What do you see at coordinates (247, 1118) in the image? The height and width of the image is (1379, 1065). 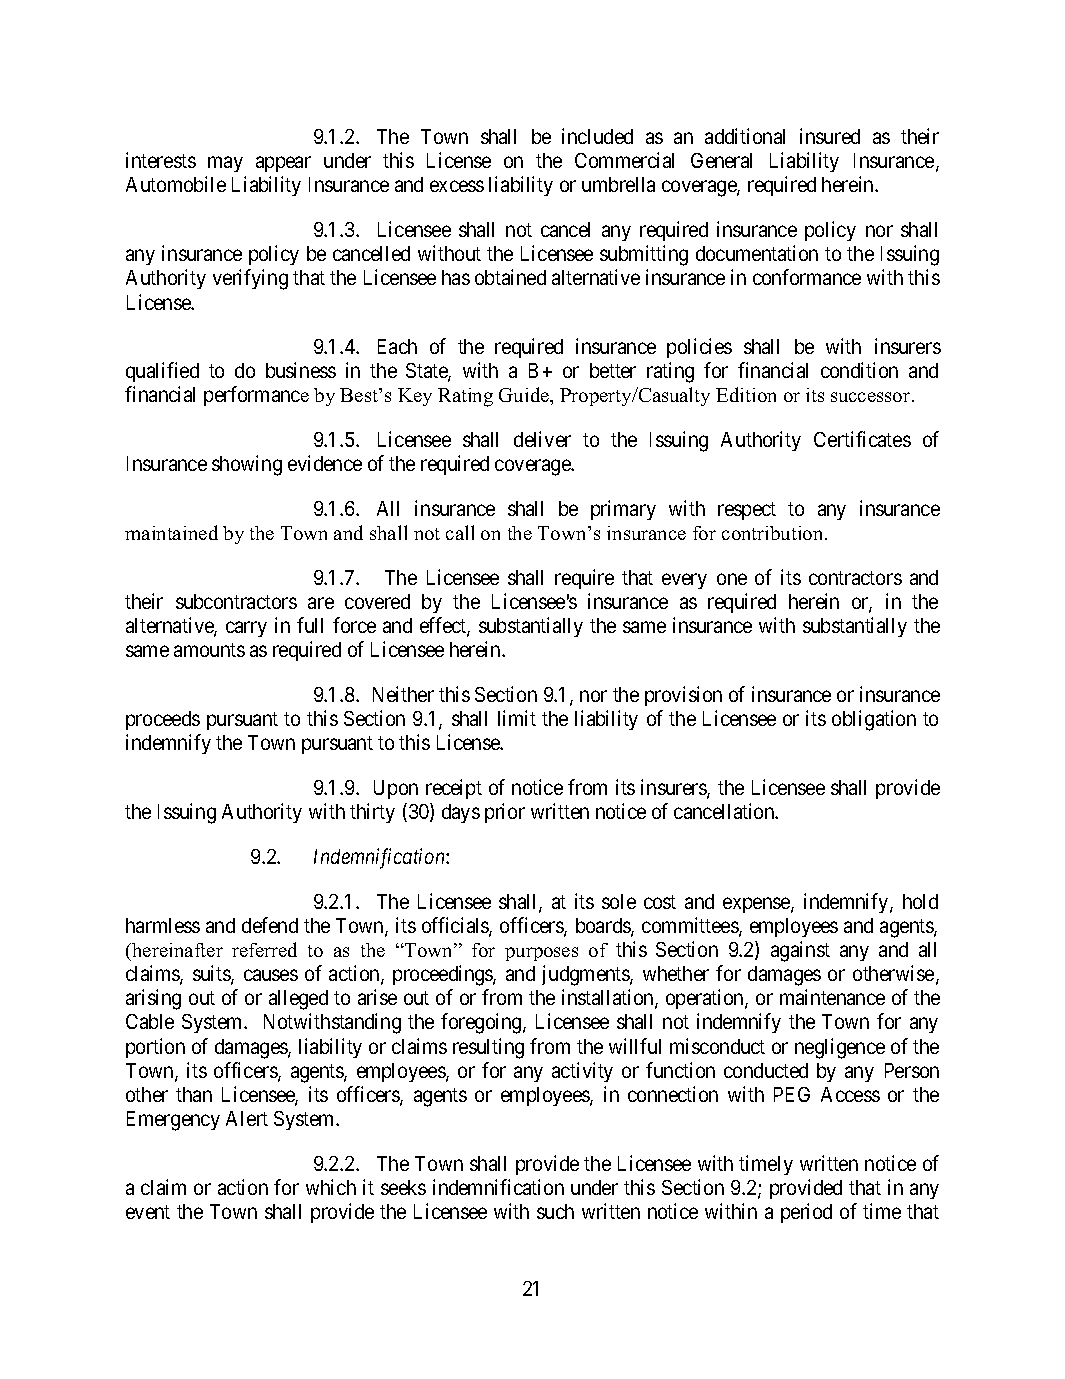 I see `Alert` at bounding box center [247, 1118].
